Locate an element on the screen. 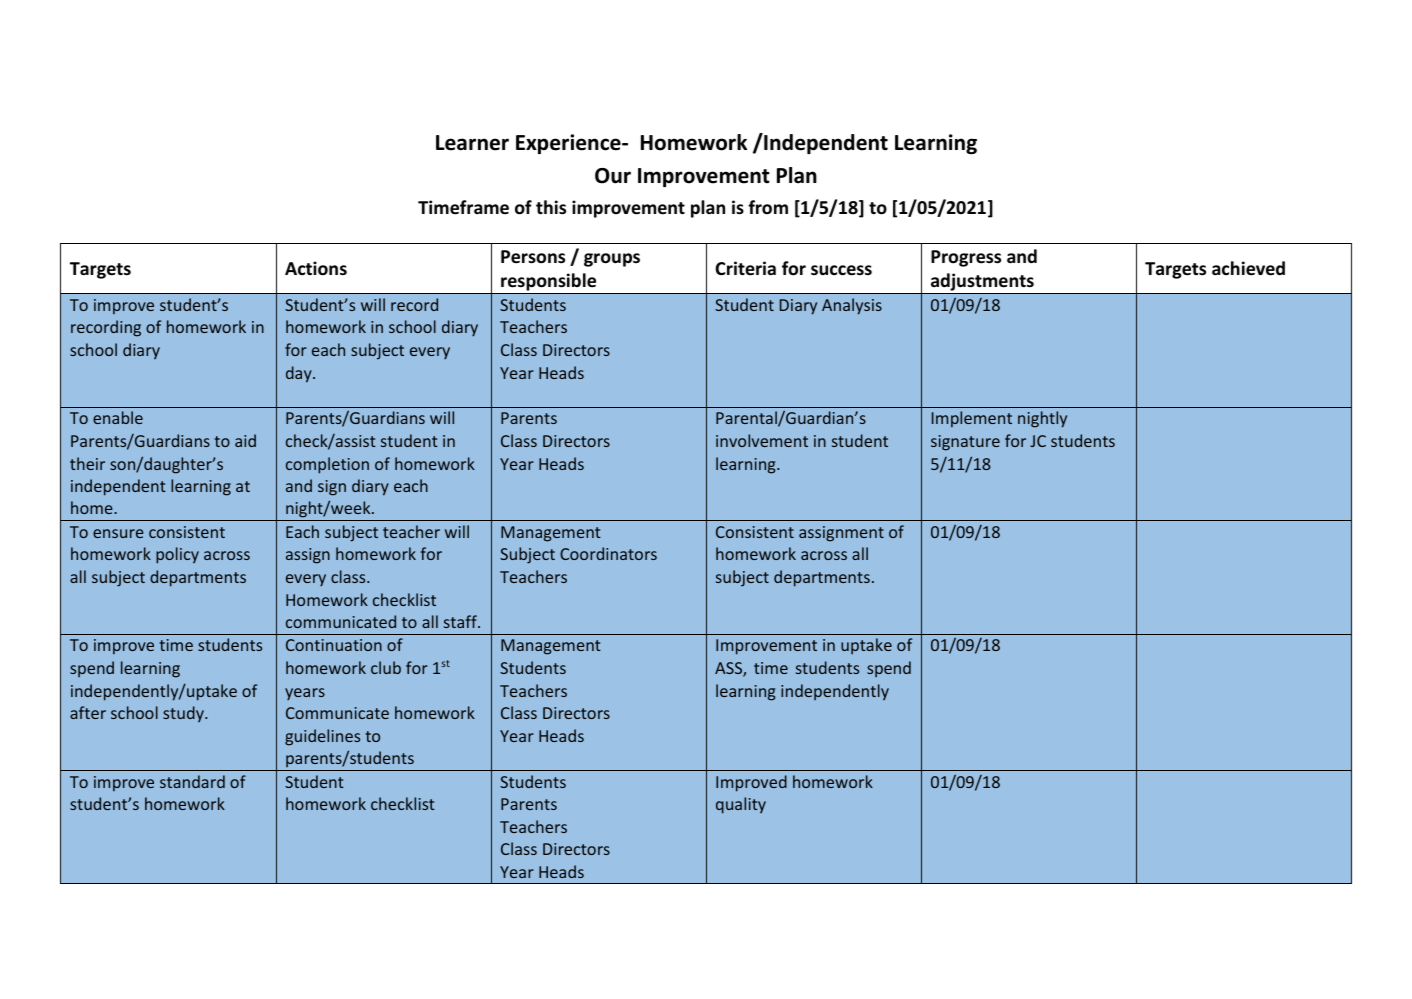 Image resolution: width=1412 pixels, height=999 pixels. staff is located at coordinates (461, 621).
